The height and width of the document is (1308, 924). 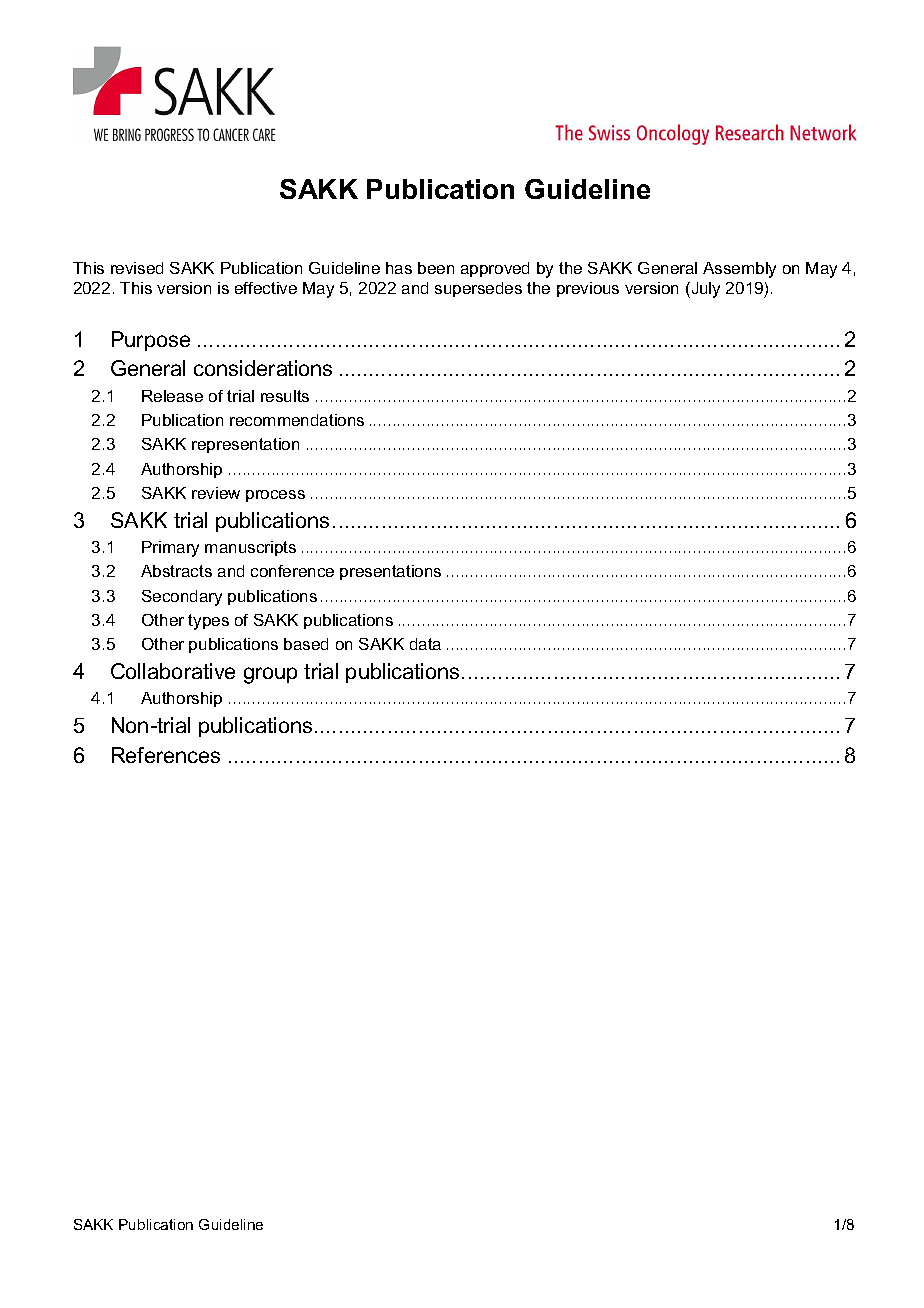 What do you see at coordinates (245, 445) in the document?
I see `representation` at bounding box center [245, 445].
